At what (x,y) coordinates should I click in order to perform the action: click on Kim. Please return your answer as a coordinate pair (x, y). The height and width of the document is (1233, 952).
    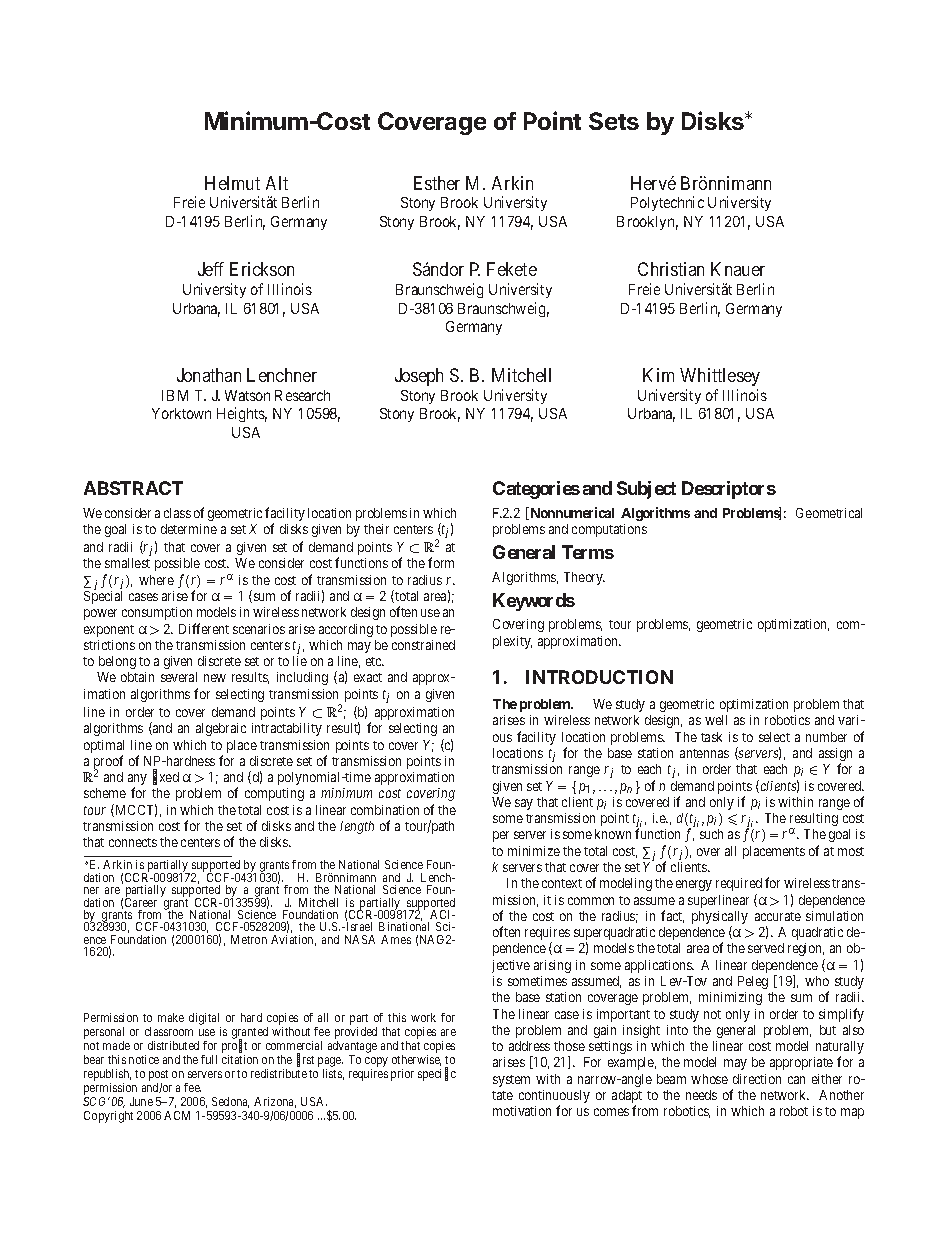
    Looking at the image, I should click on (658, 375).
